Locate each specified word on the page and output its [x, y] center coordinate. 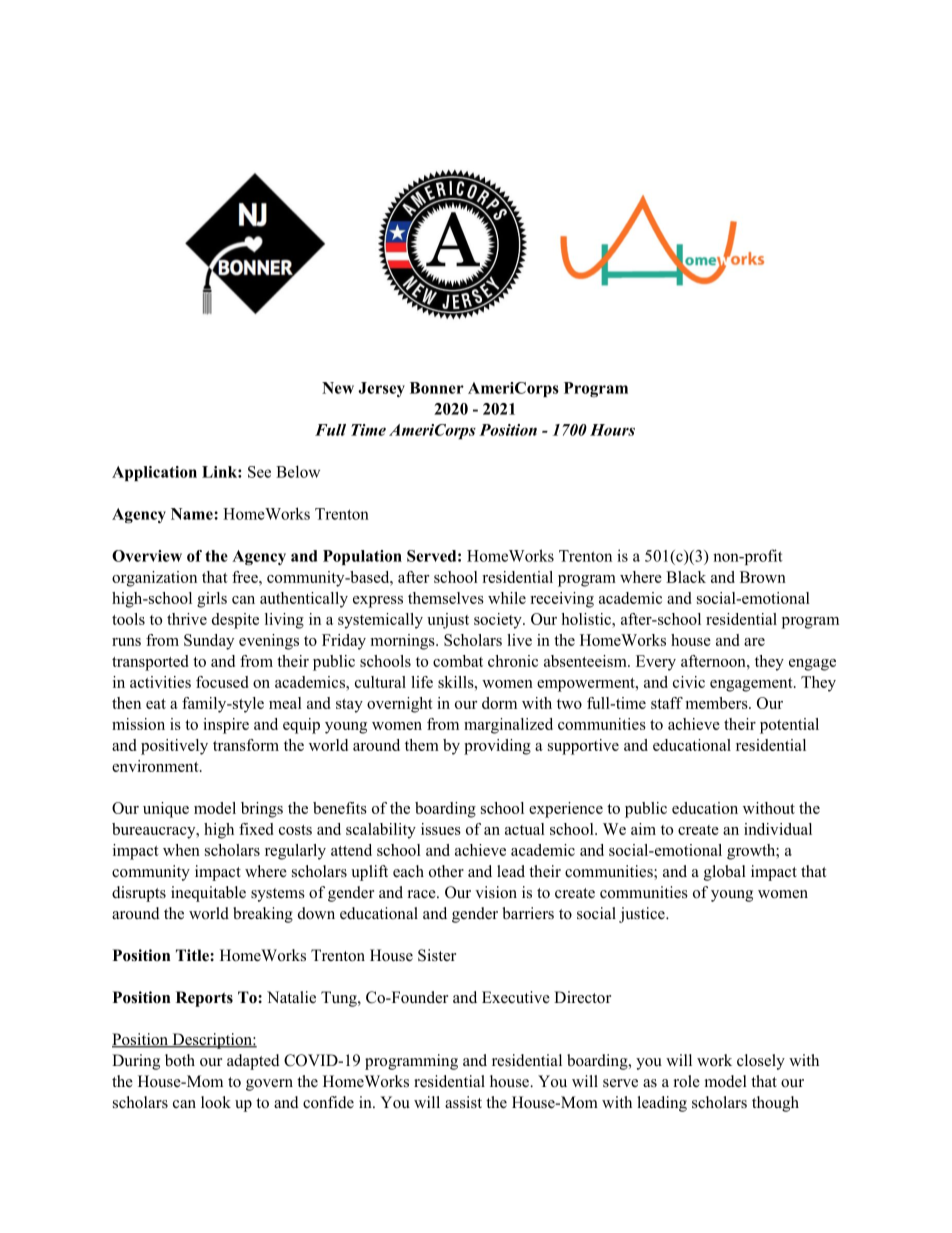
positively [174, 747]
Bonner [437, 388]
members [718, 703]
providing [497, 747]
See [259, 472]
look [216, 1102]
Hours [612, 430]
